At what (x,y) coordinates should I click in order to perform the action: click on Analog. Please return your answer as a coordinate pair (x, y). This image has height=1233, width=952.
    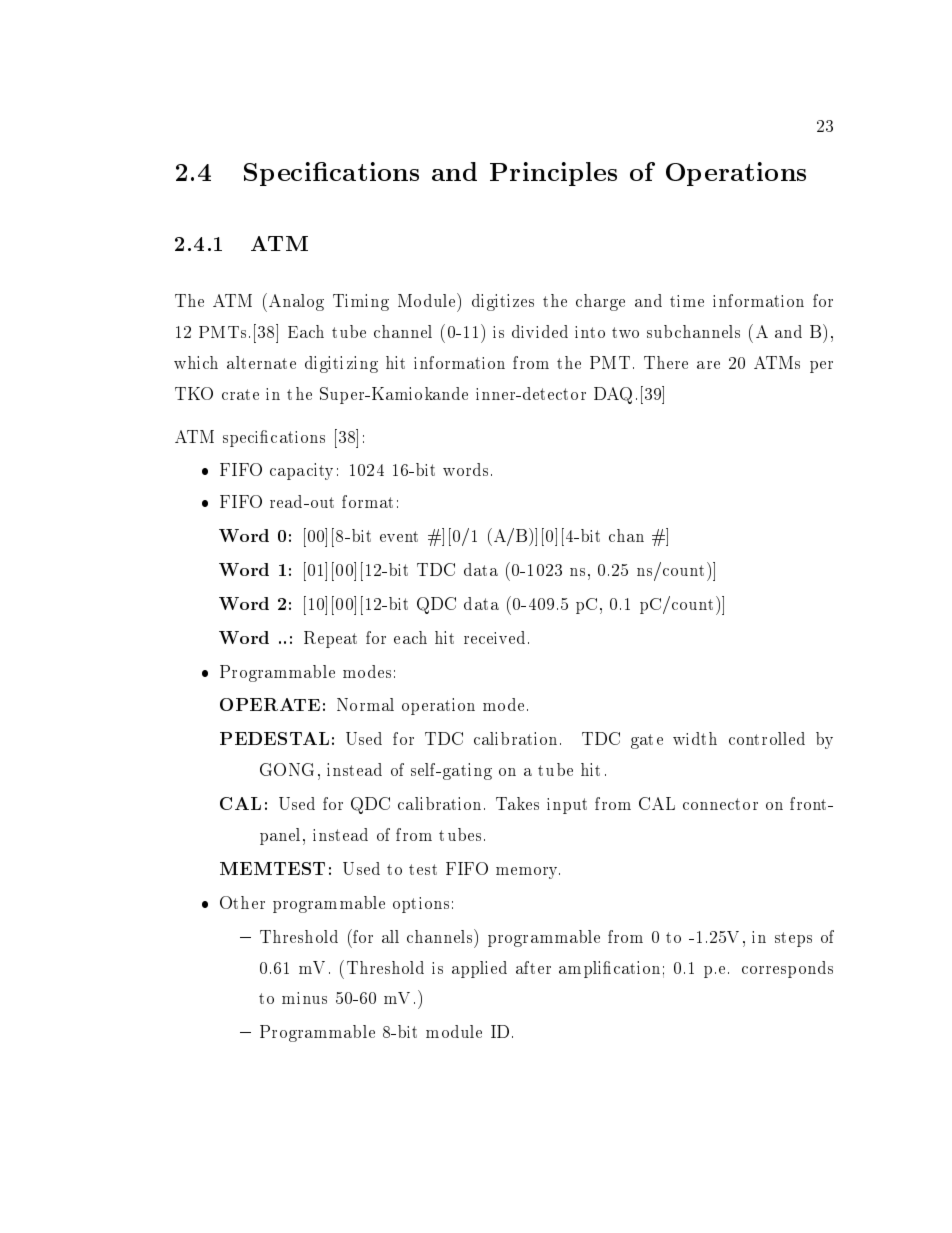
    Looking at the image, I should click on (296, 302).
